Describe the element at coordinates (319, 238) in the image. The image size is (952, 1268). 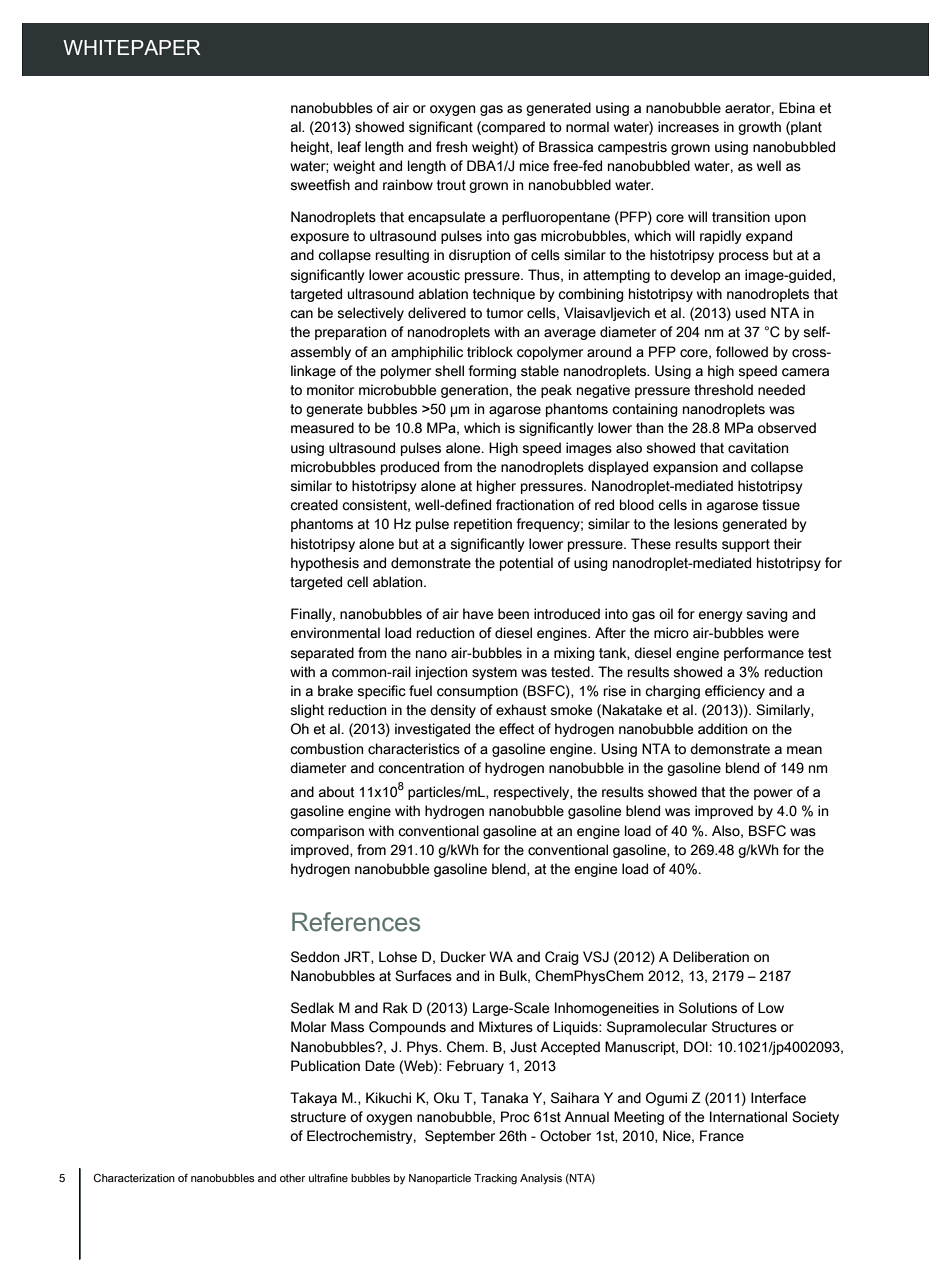
I see `exposure` at that location.
